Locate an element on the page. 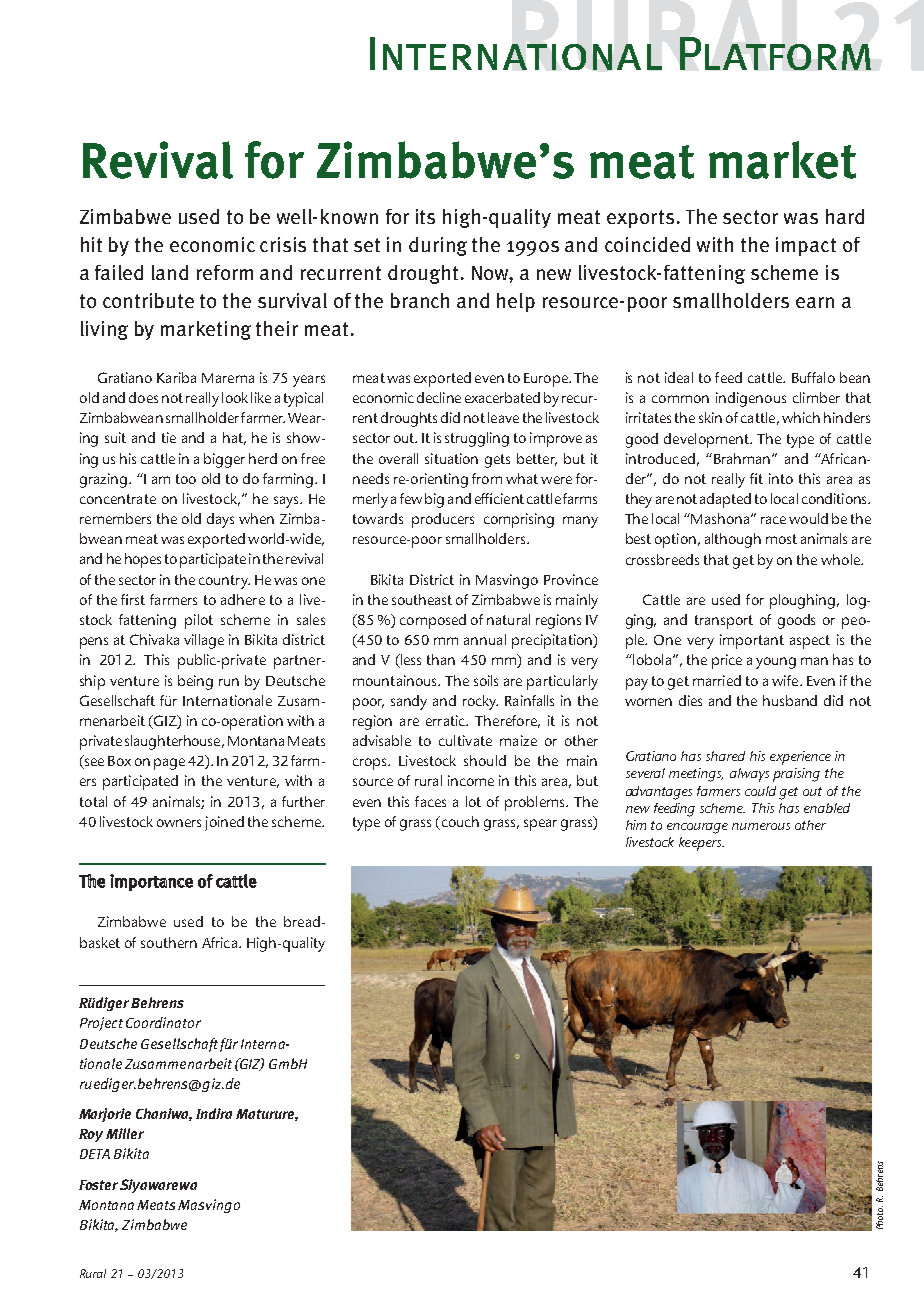 This page has height=1308, width=924. annual is located at coordinates (485, 639).
